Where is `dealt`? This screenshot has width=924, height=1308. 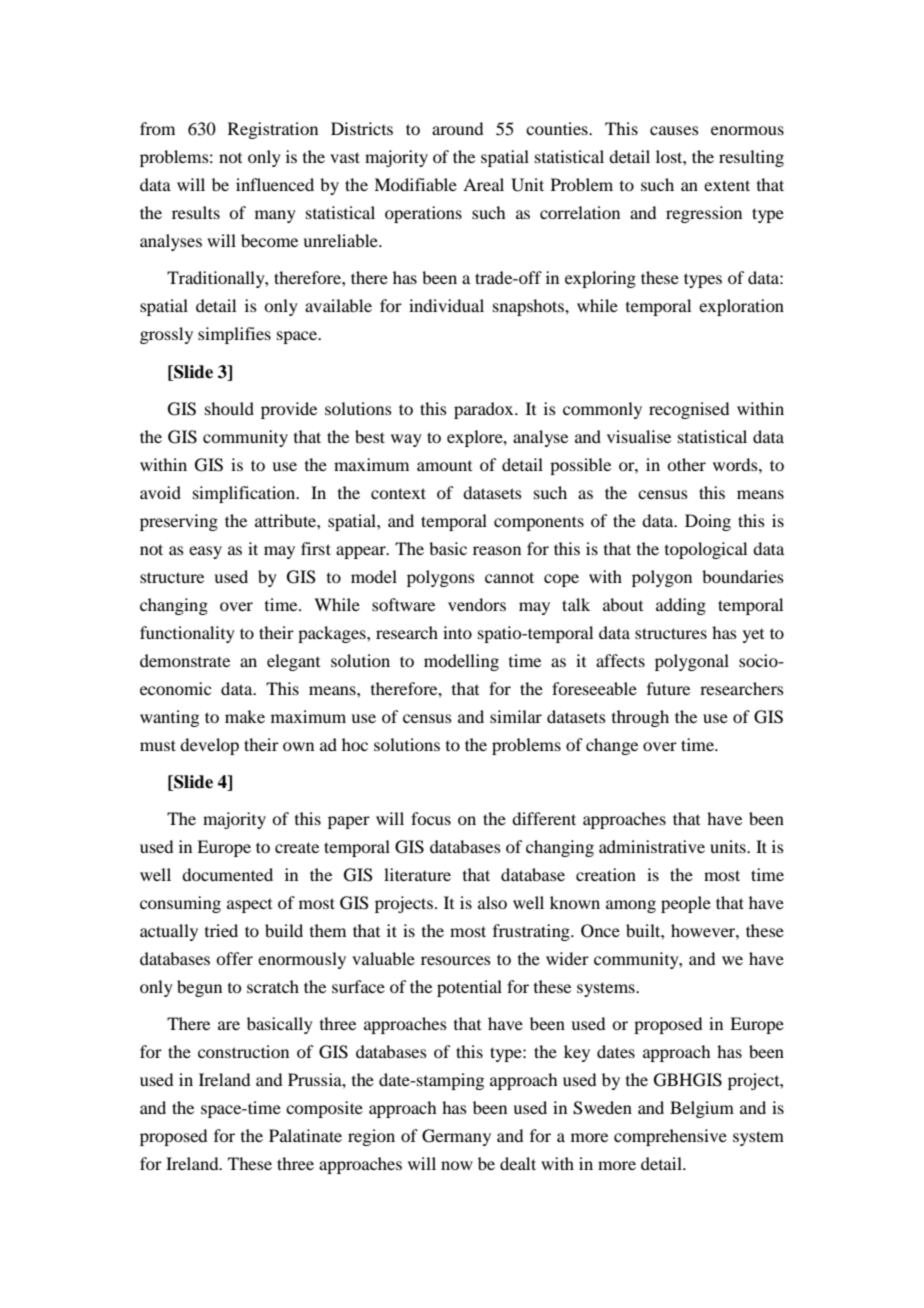 dealt is located at coordinates (518, 1163).
